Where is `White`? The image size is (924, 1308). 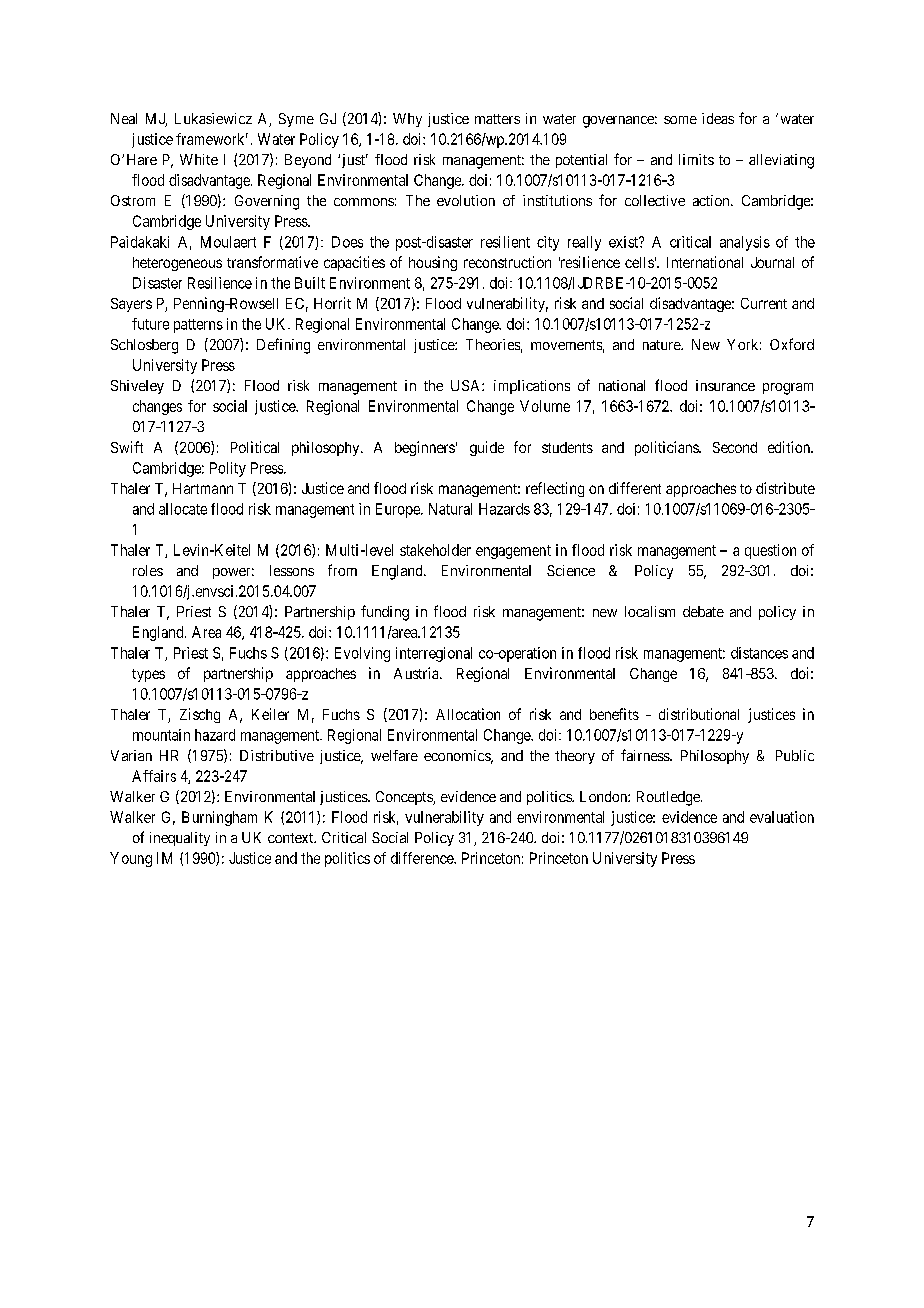
White is located at coordinates (199, 159).
